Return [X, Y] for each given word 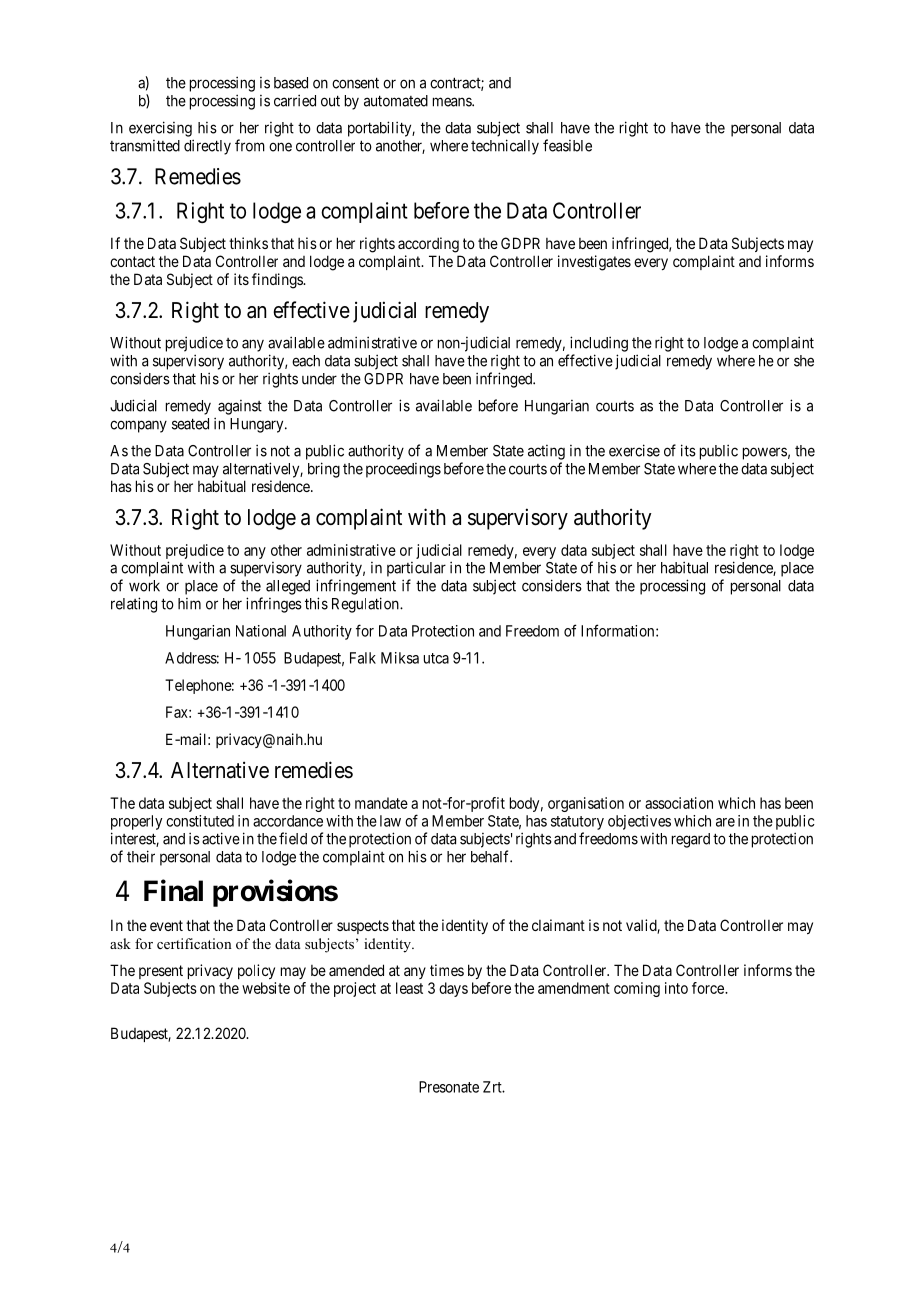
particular [416, 569]
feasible [567, 145]
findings [278, 281]
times [447, 970]
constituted [200, 821]
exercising [160, 129]
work [144, 586]
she [804, 361]
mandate [381, 803]
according [428, 245]
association [679, 803]
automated [396, 101]
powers [765, 453]
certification [194, 943]
